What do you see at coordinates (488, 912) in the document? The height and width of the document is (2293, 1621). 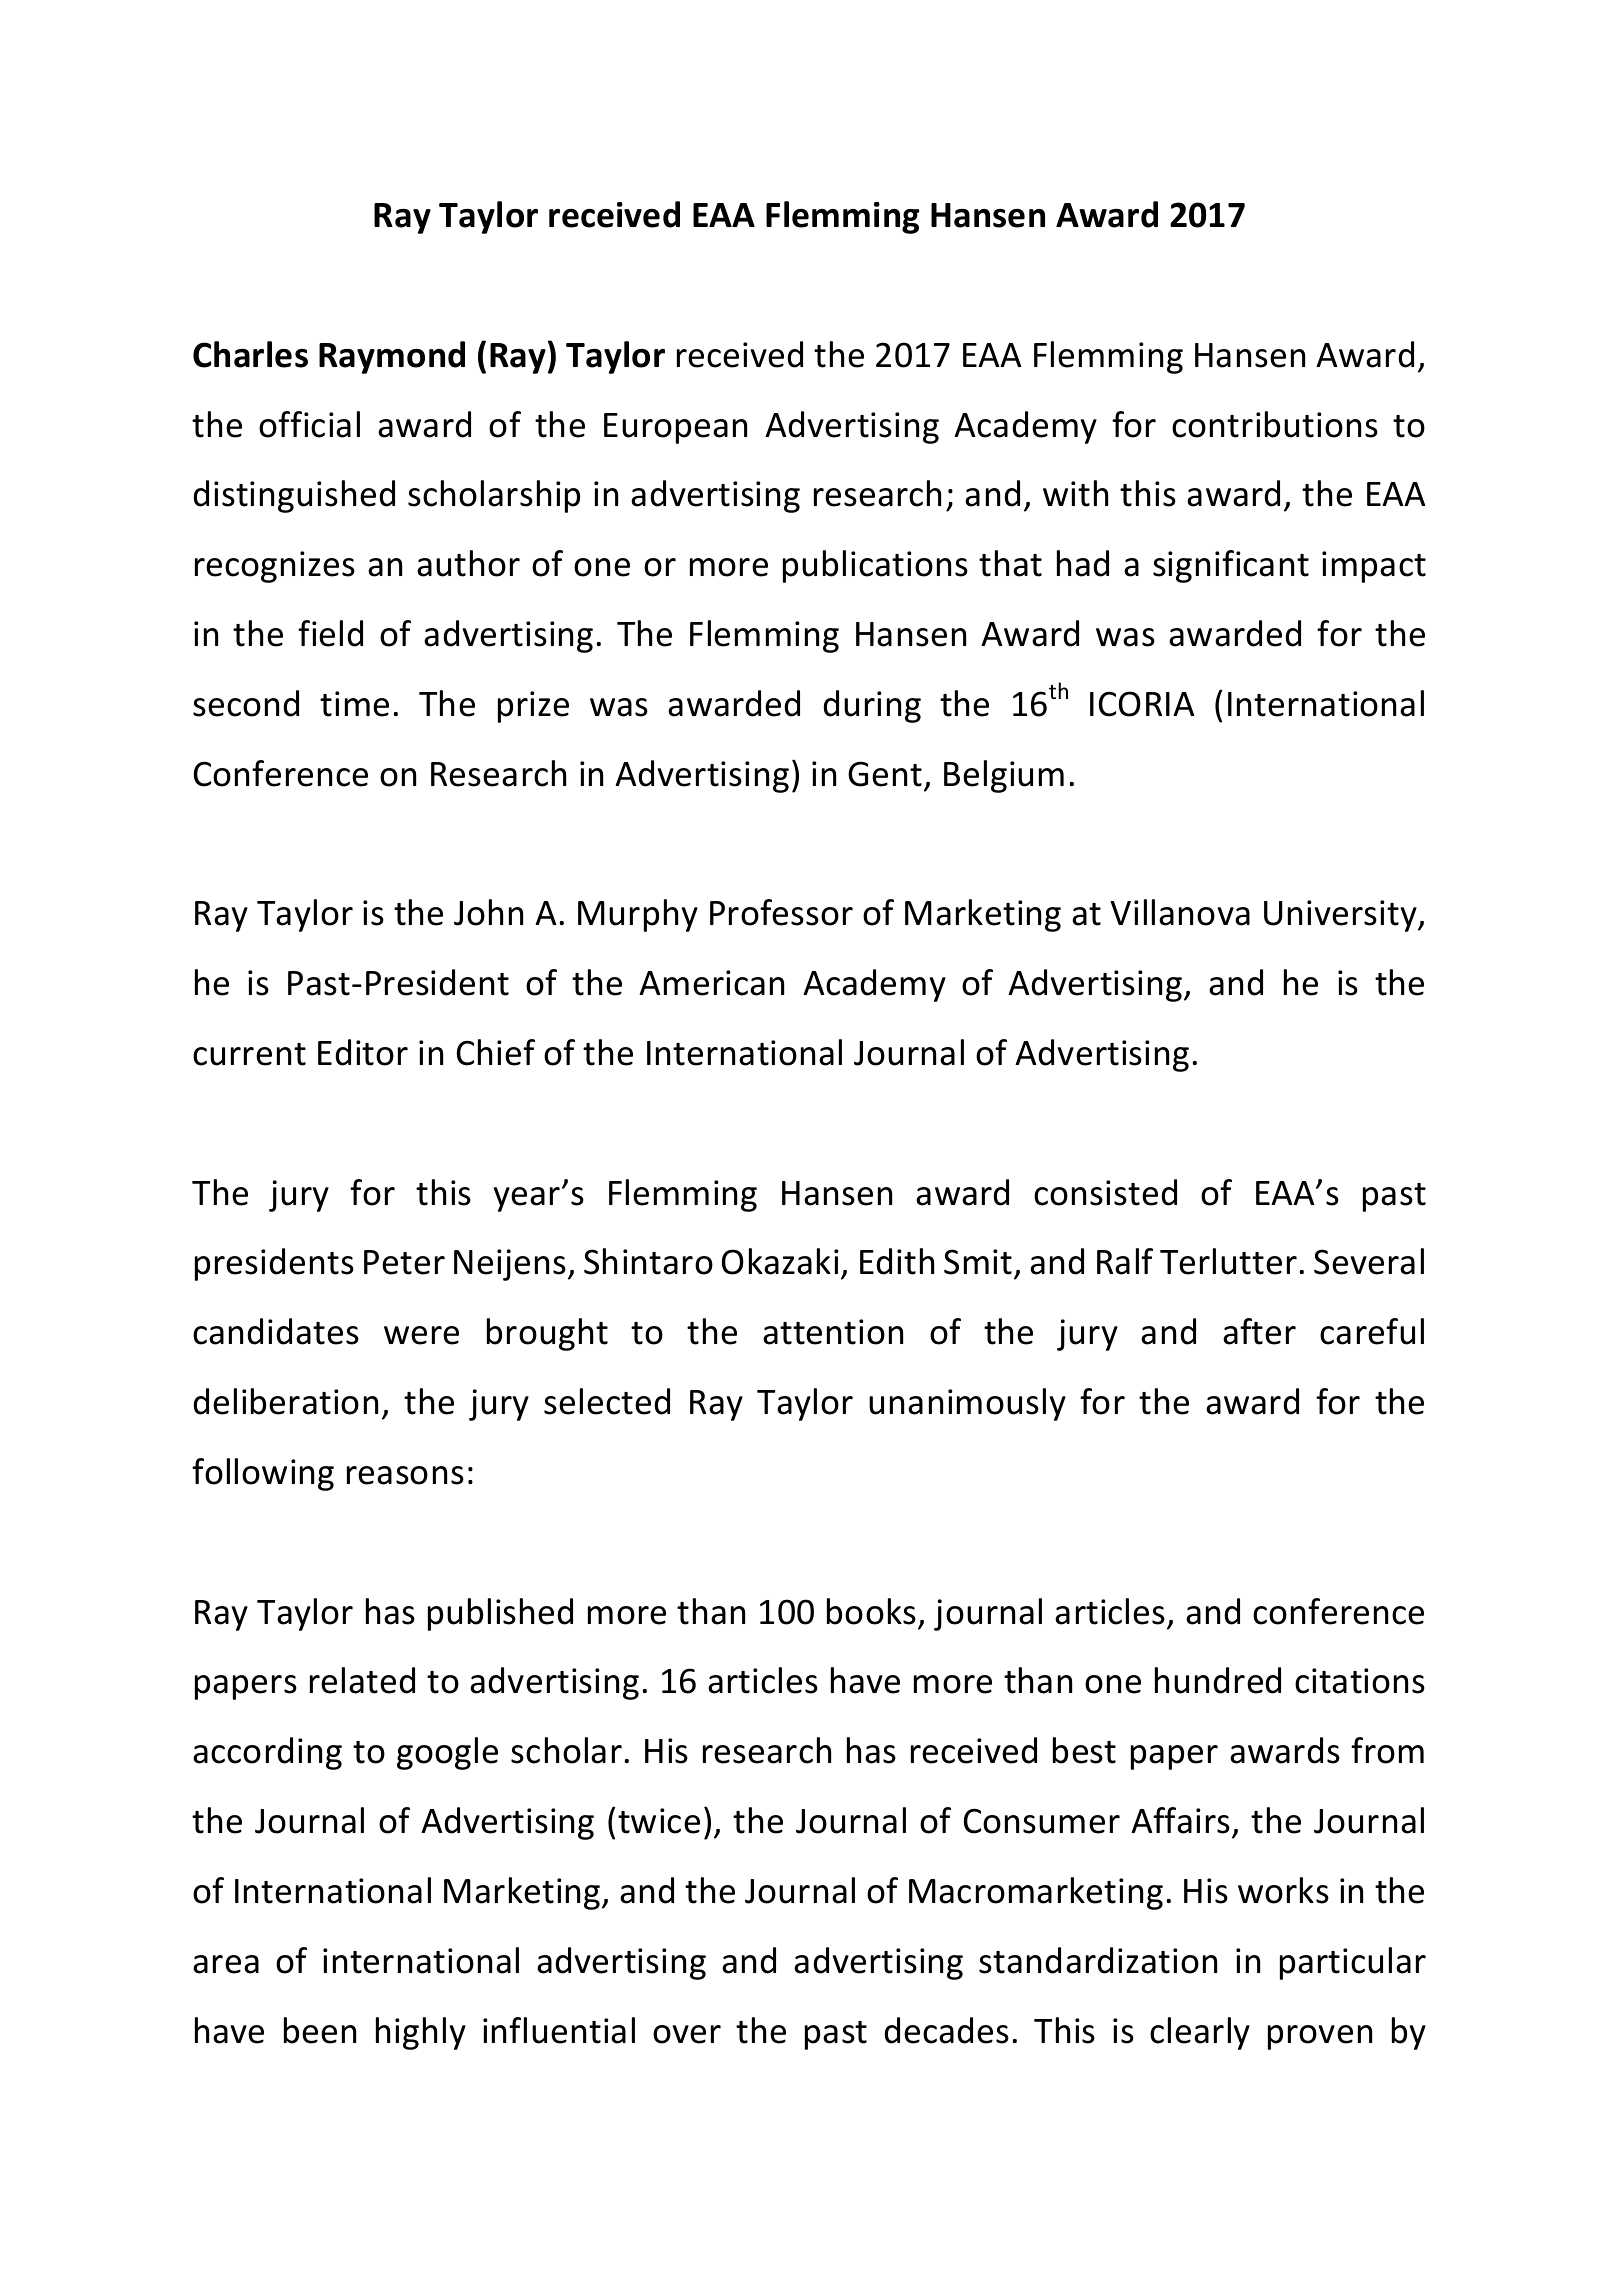 I see `John` at bounding box center [488, 912].
